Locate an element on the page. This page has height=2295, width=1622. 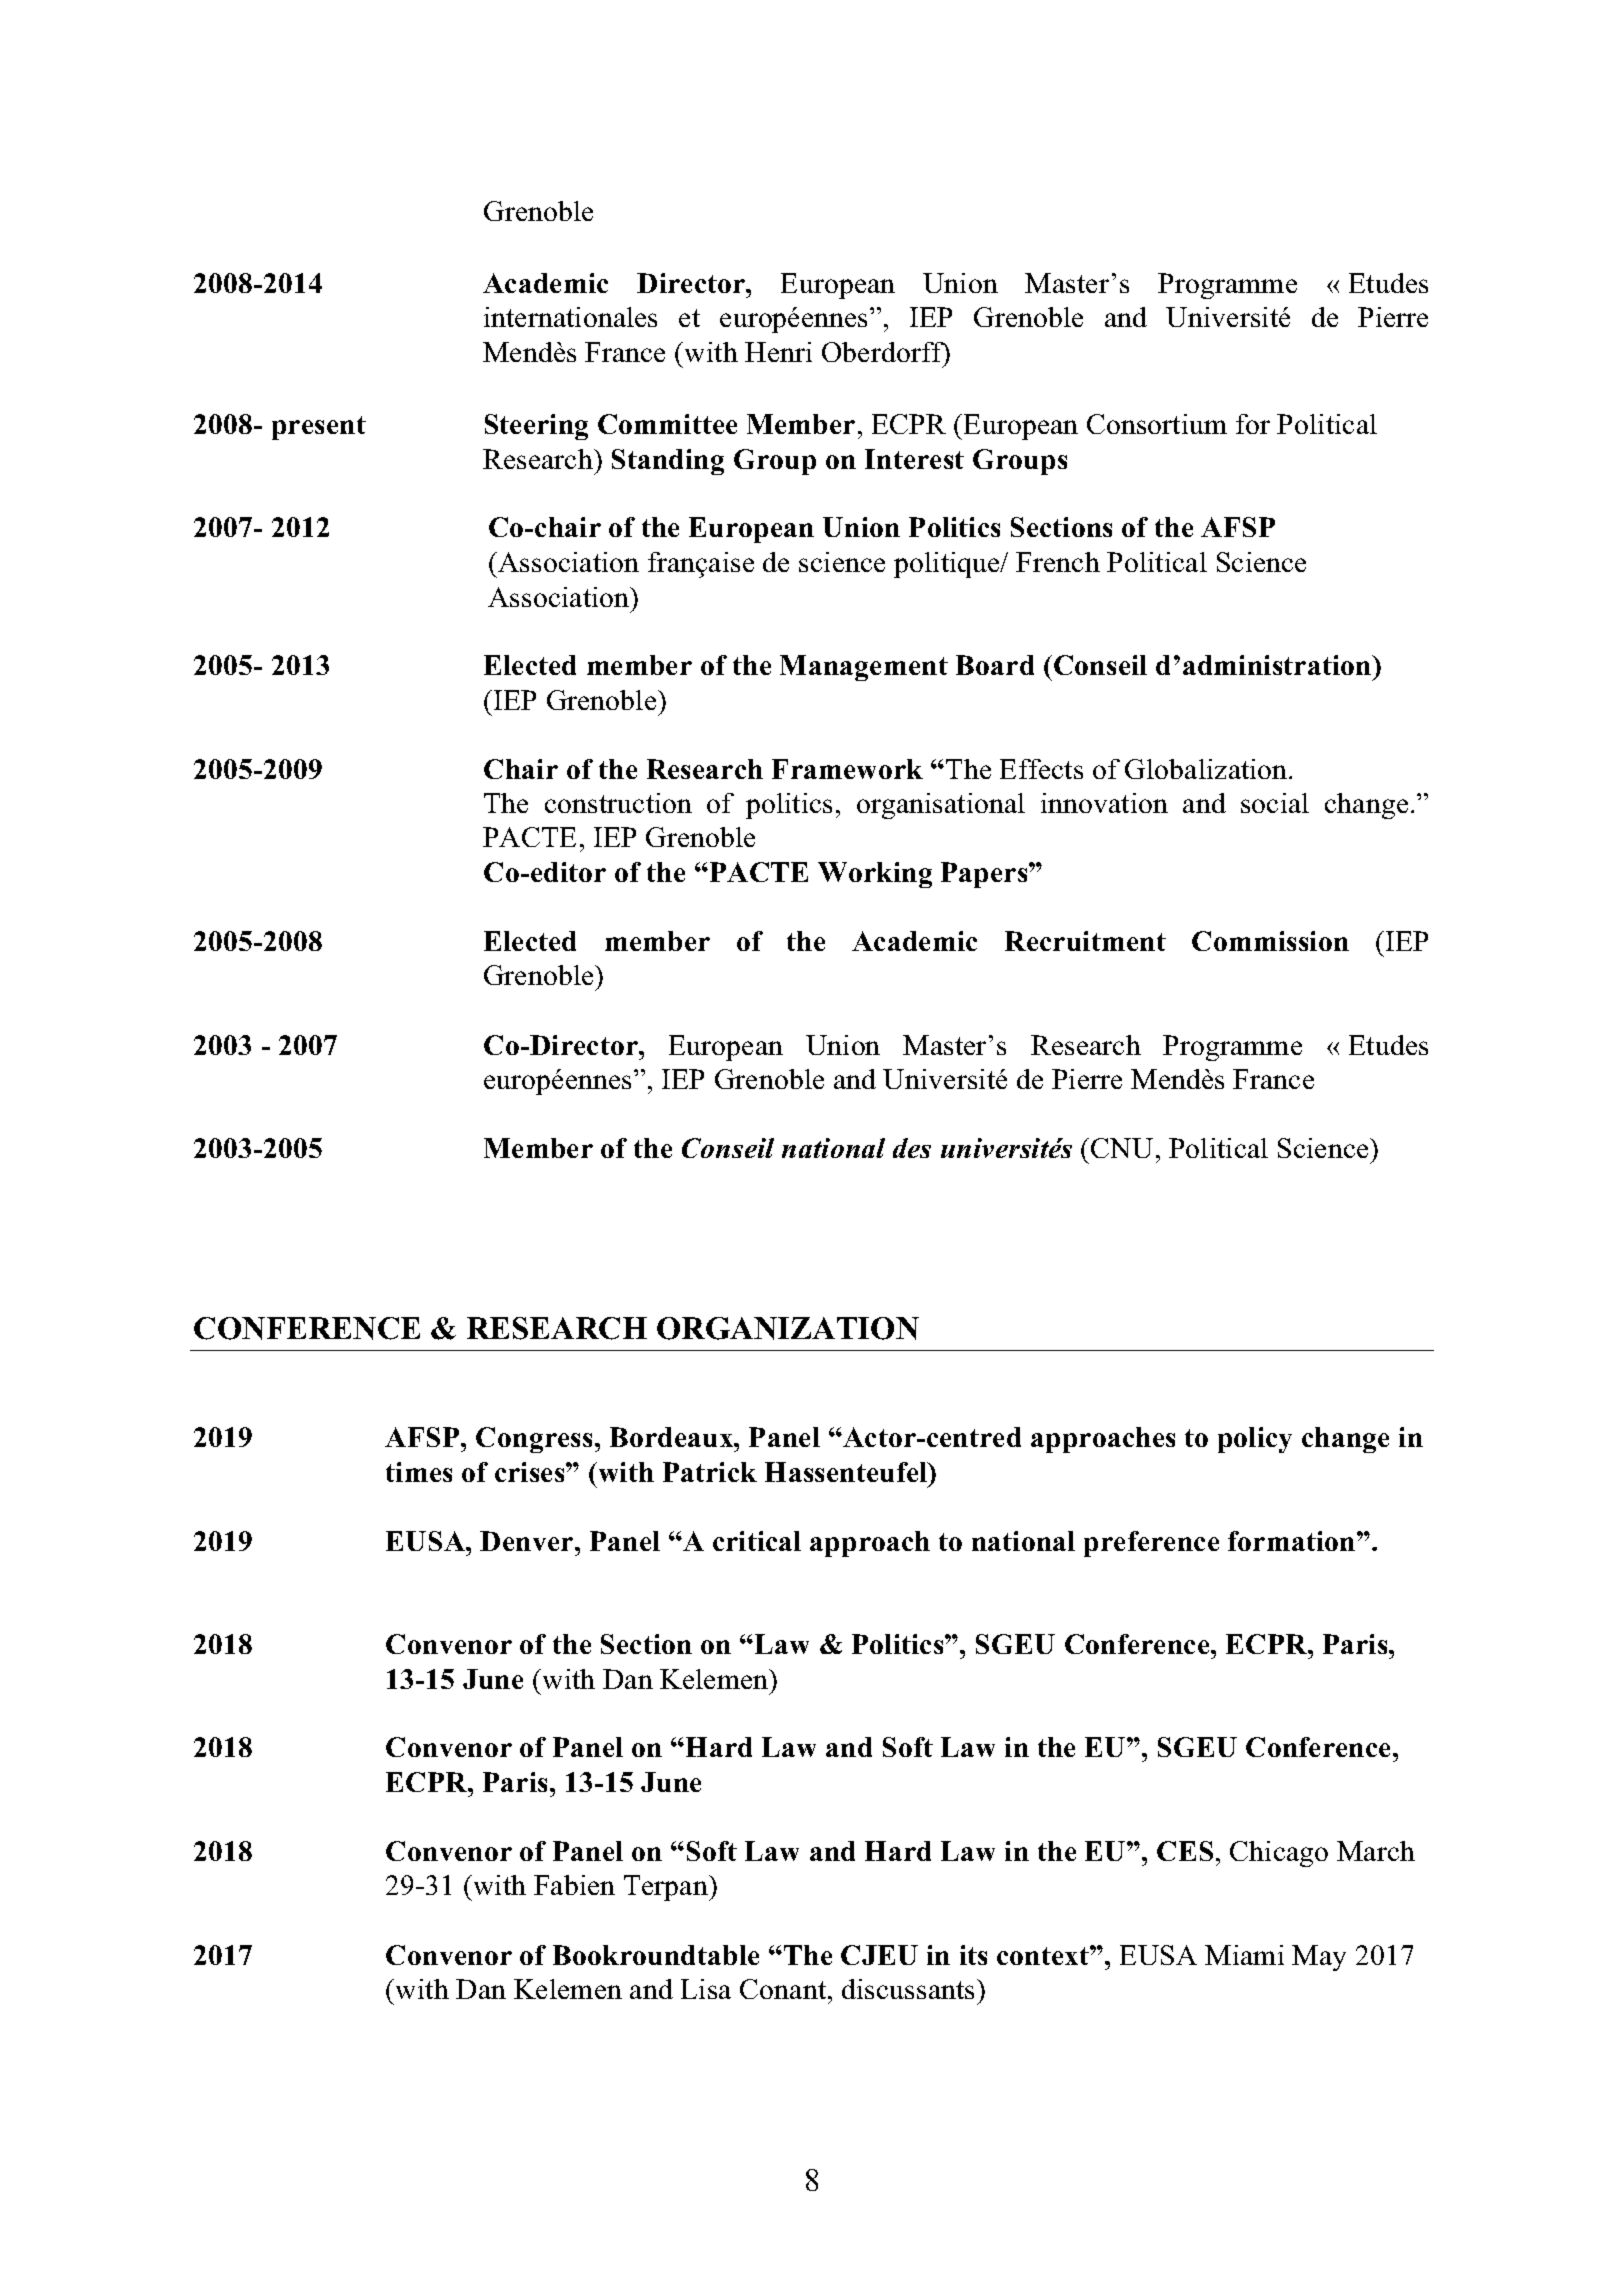
Steering is located at coordinates (536, 427).
